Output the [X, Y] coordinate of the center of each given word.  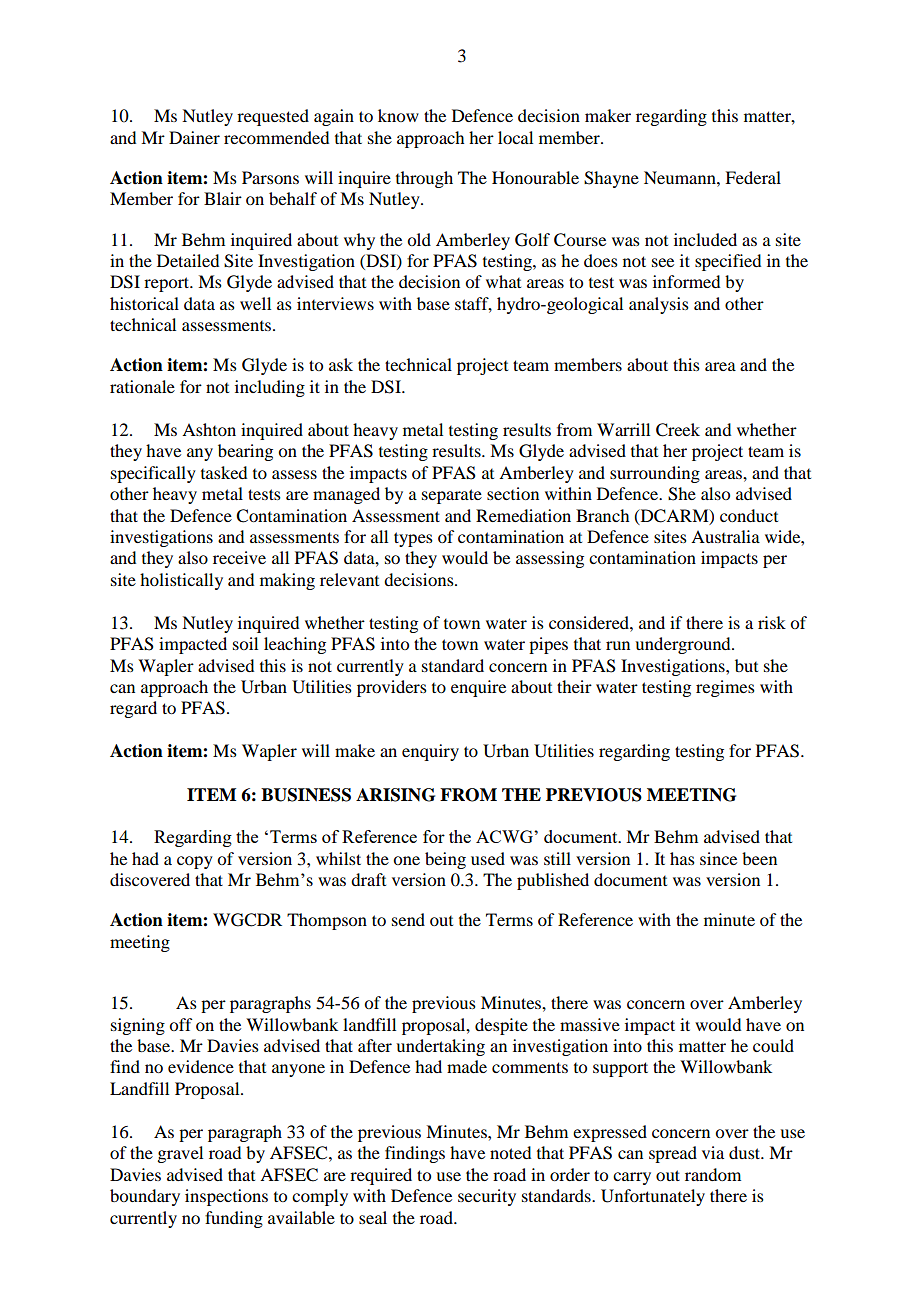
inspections [226, 1197]
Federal [753, 177]
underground [684, 645]
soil [245, 643]
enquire [478, 688]
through [424, 179]
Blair [223, 198]
